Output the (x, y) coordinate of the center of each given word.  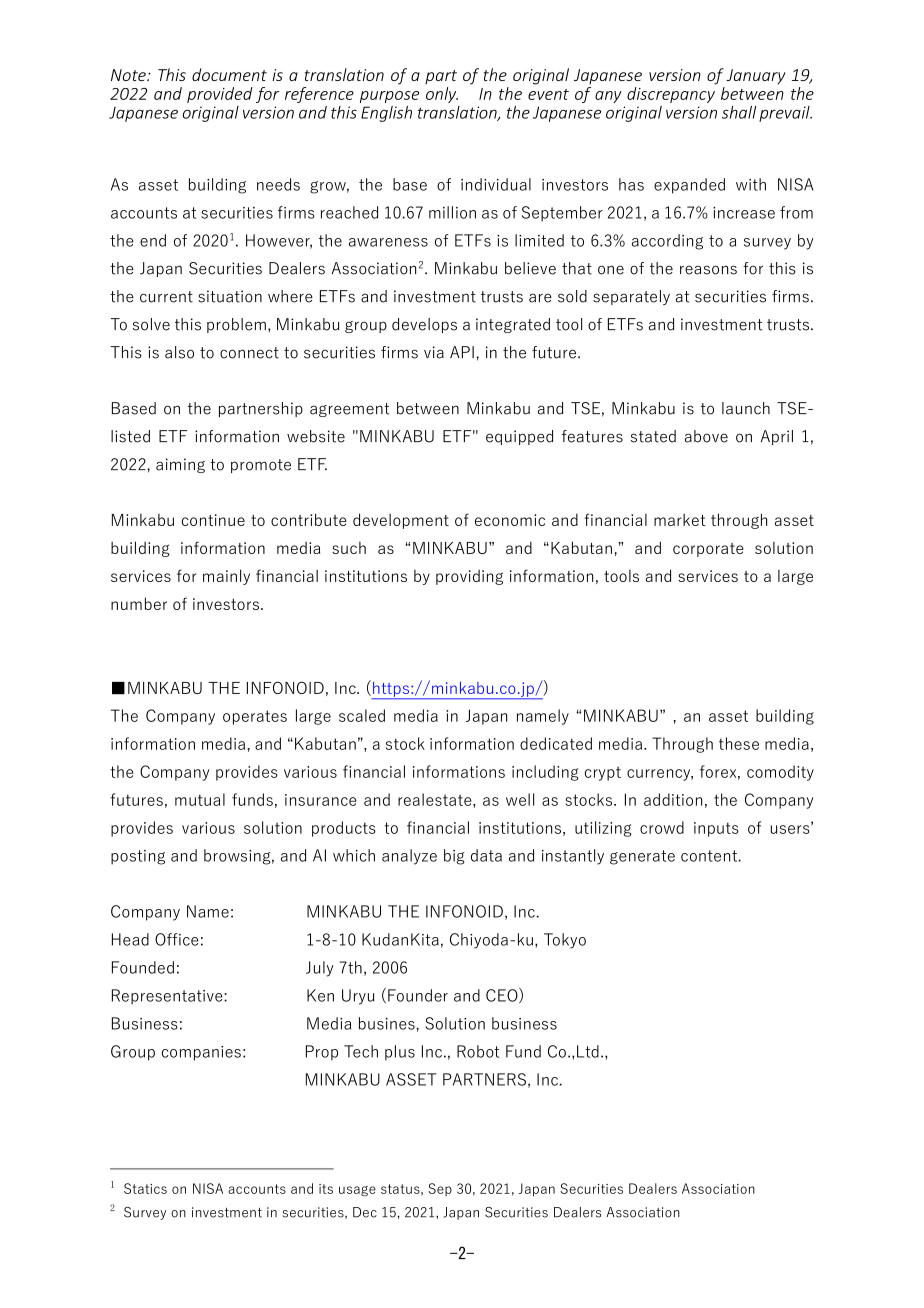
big (454, 857)
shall (739, 112)
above (706, 436)
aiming (180, 465)
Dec (365, 1212)
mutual (200, 799)
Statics (145, 1188)
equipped (519, 437)
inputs (716, 829)
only (442, 95)
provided (220, 95)
